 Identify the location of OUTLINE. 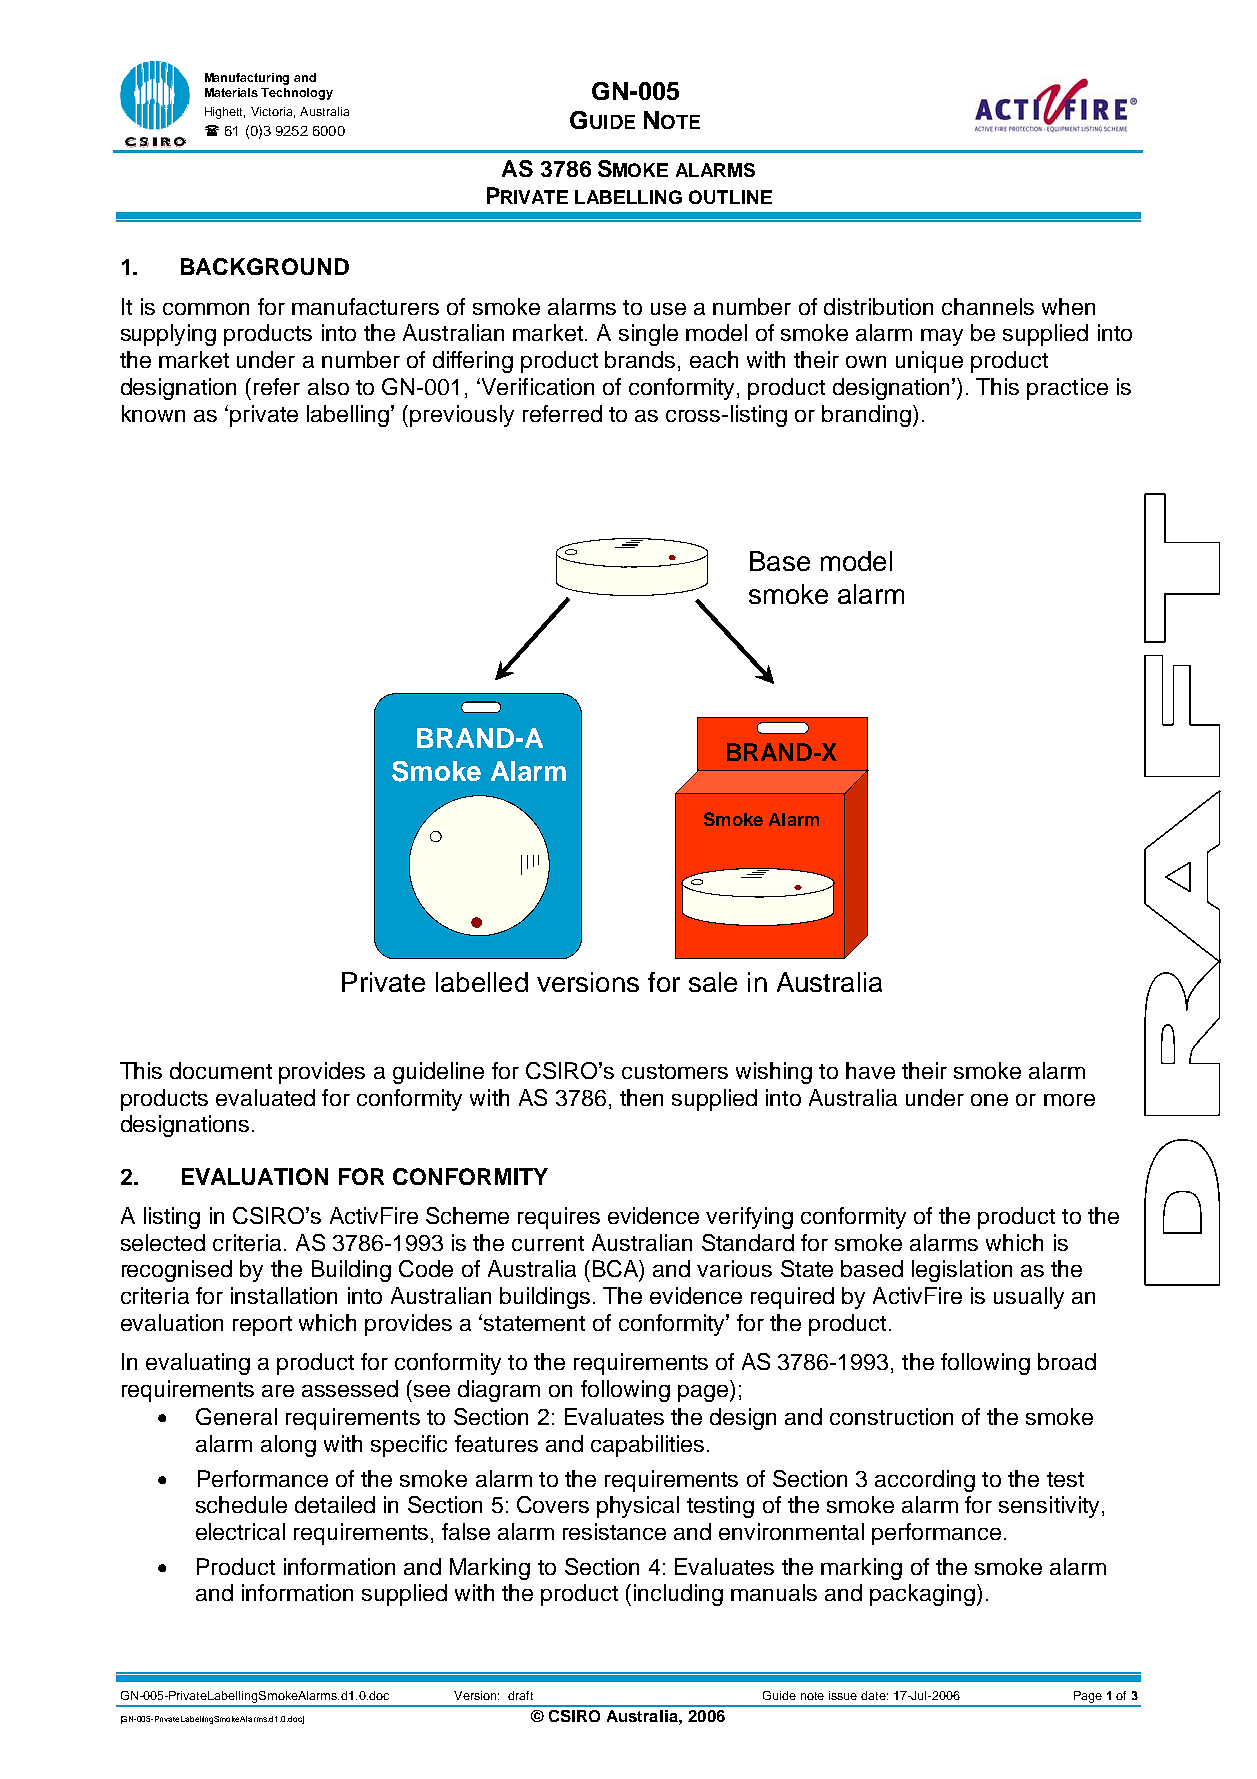
(730, 197).
